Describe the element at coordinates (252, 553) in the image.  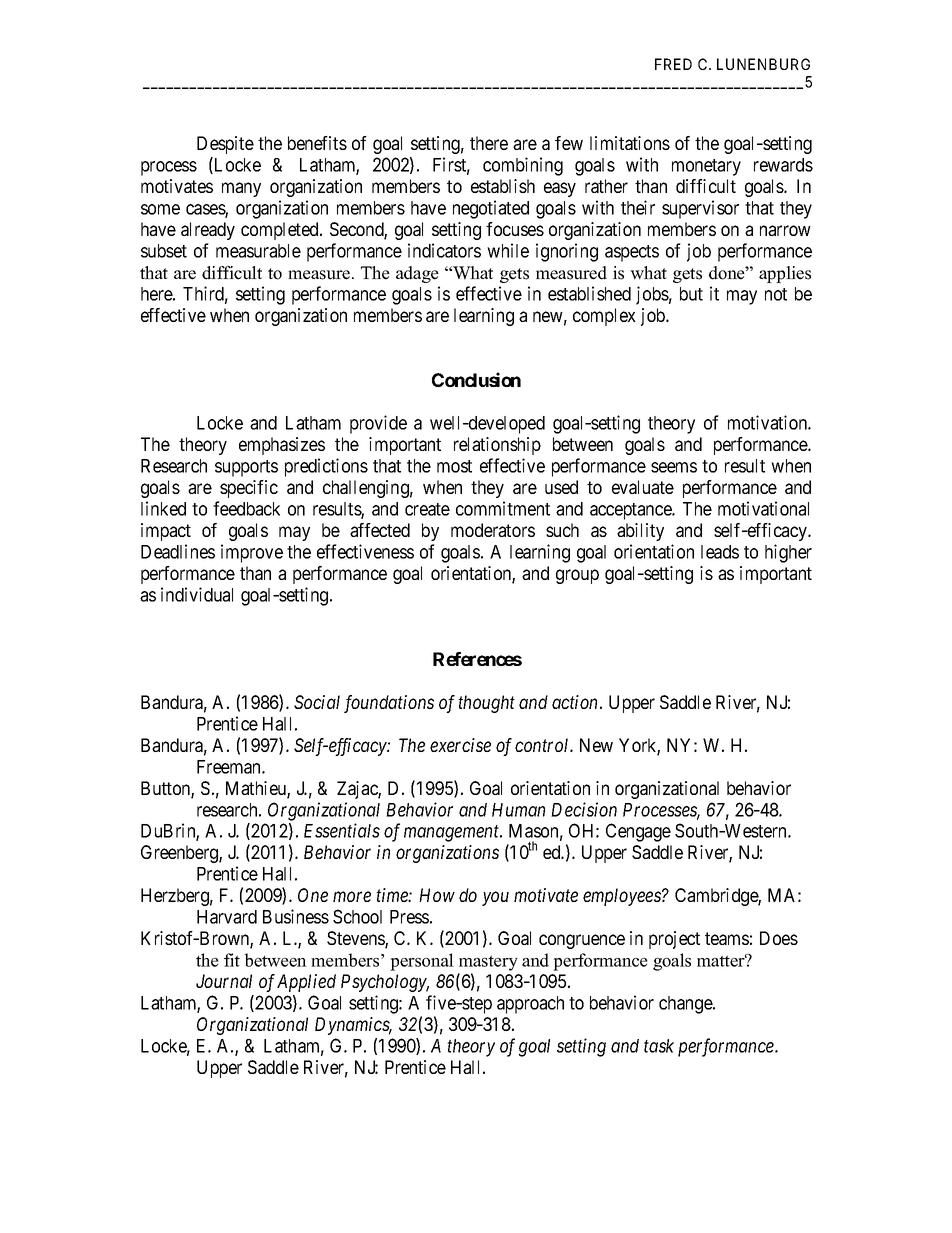
I see `improve` at that location.
